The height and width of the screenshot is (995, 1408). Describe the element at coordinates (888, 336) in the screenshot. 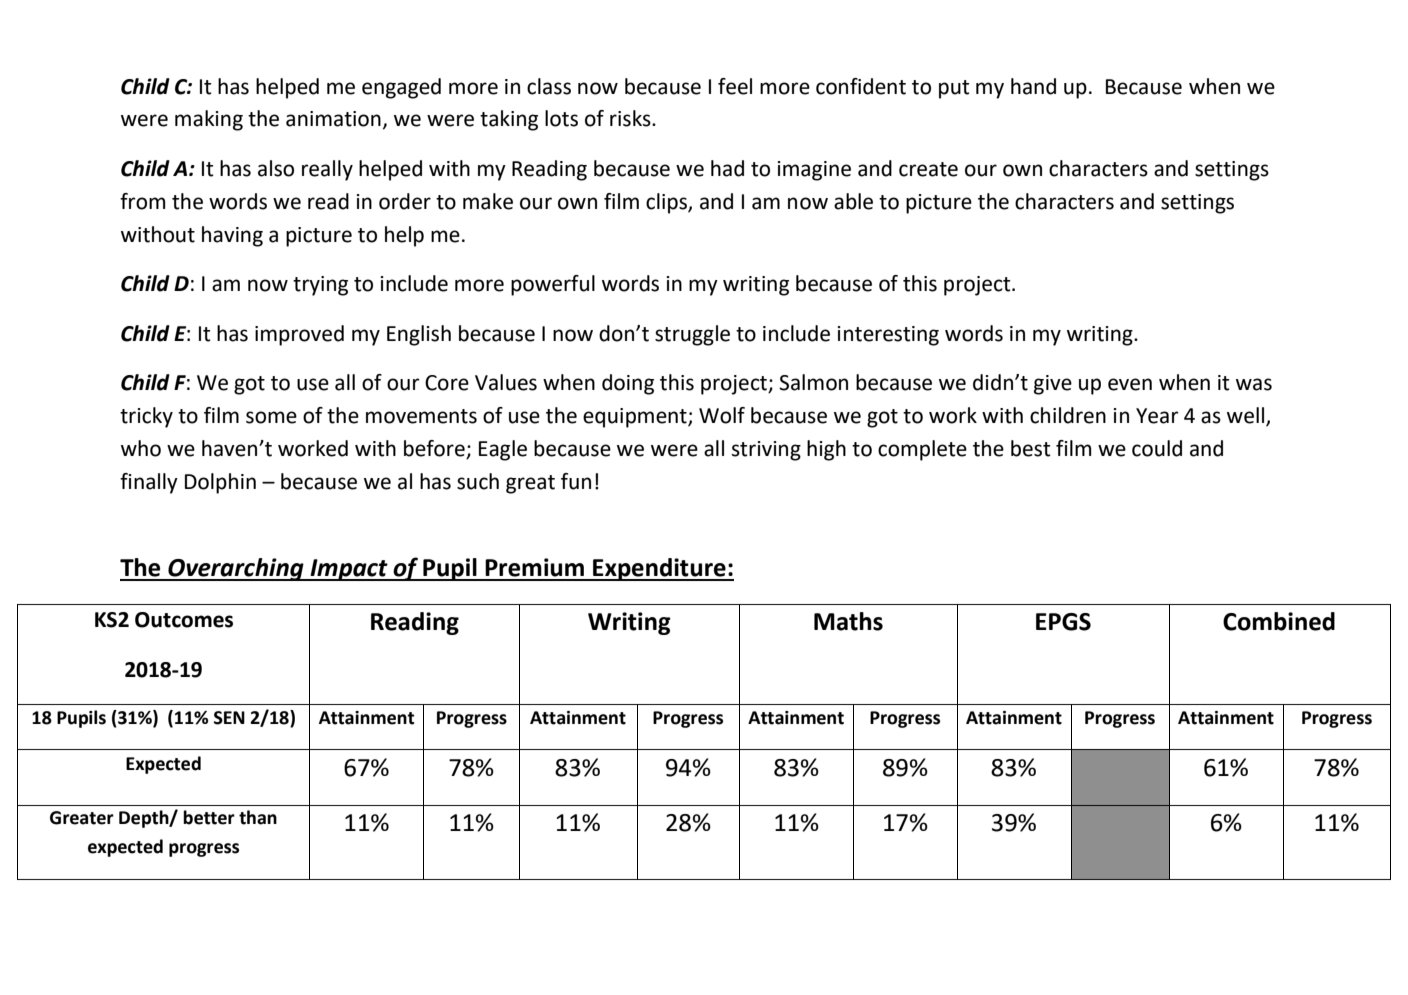

I see `interesting` at that location.
